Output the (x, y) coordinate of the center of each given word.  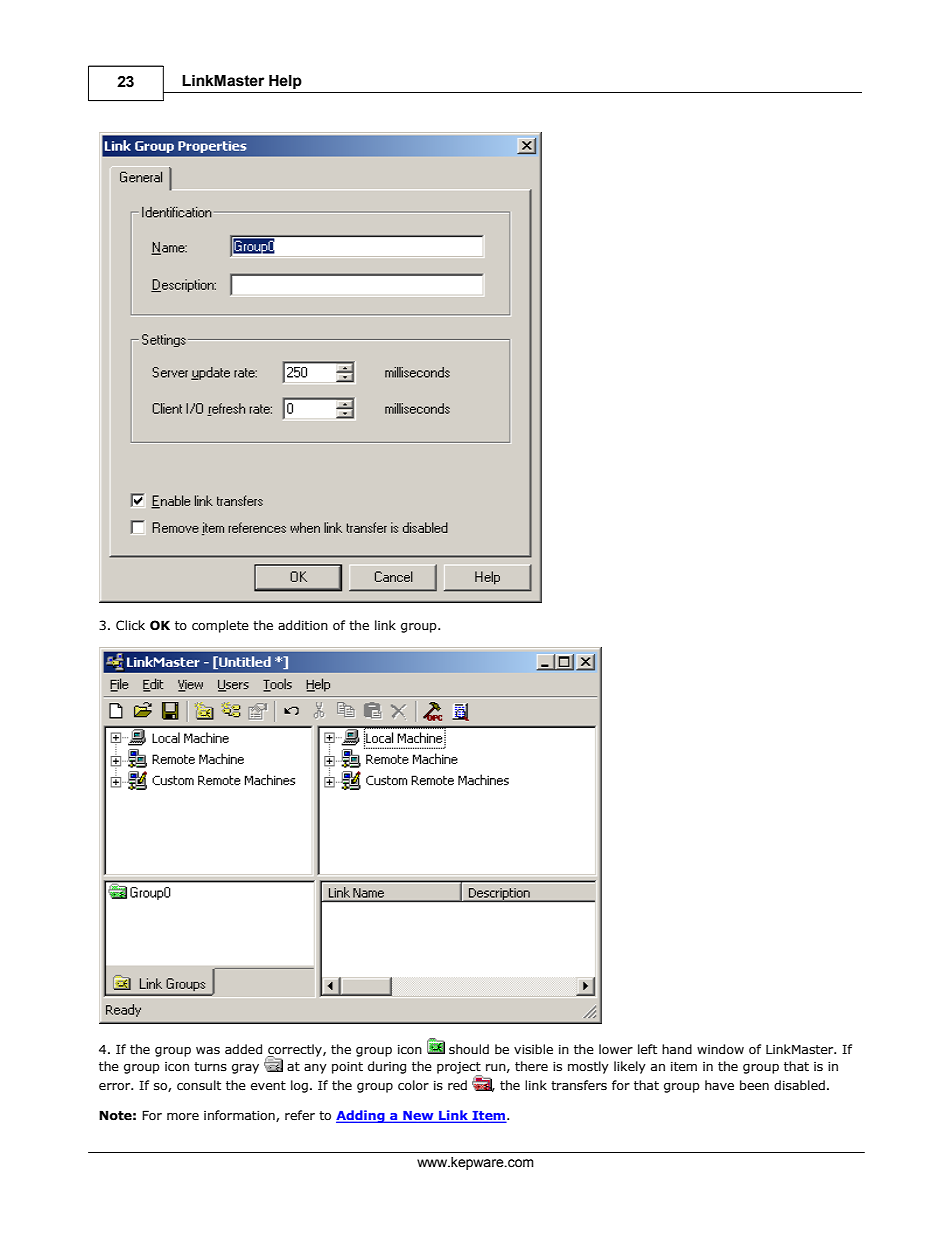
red (457, 1085)
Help (285, 82)
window (720, 1049)
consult (199, 1085)
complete (220, 626)
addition (303, 625)
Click (130, 625)
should (469, 1049)
